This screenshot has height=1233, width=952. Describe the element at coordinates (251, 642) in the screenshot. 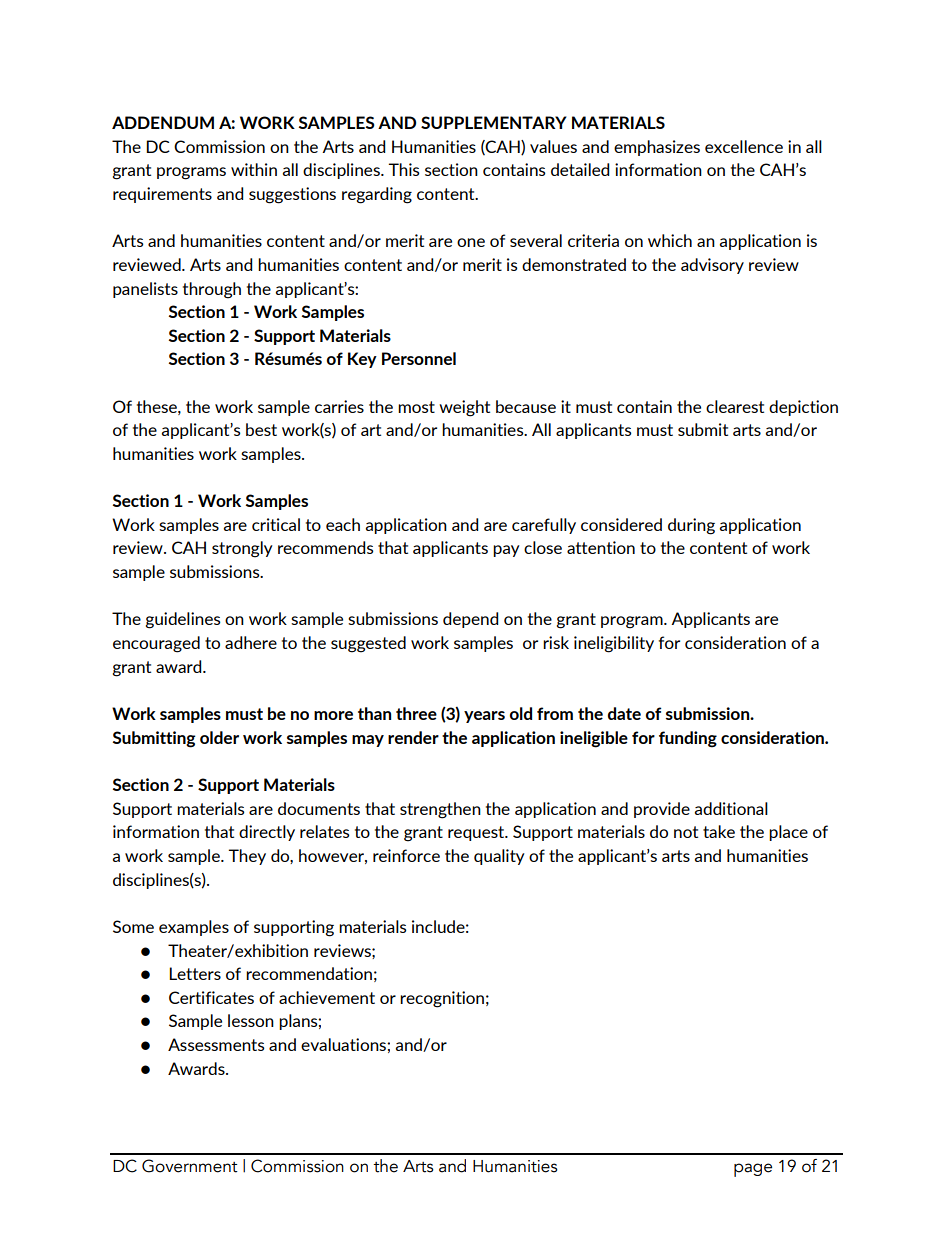

I see `adhere` at that location.
